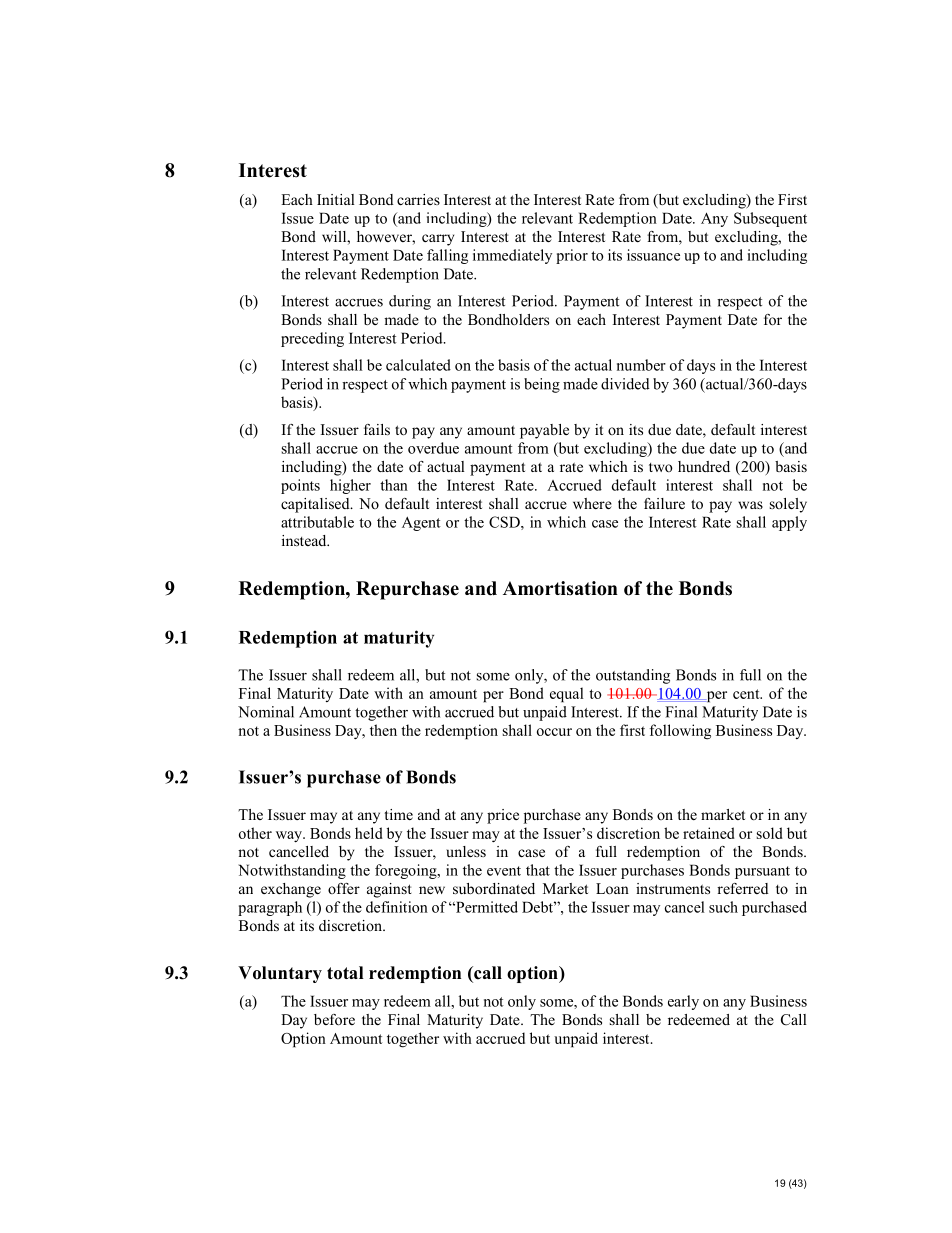 This page has width=952, height=1233. I want to click on immediately, so click(512, 256).
